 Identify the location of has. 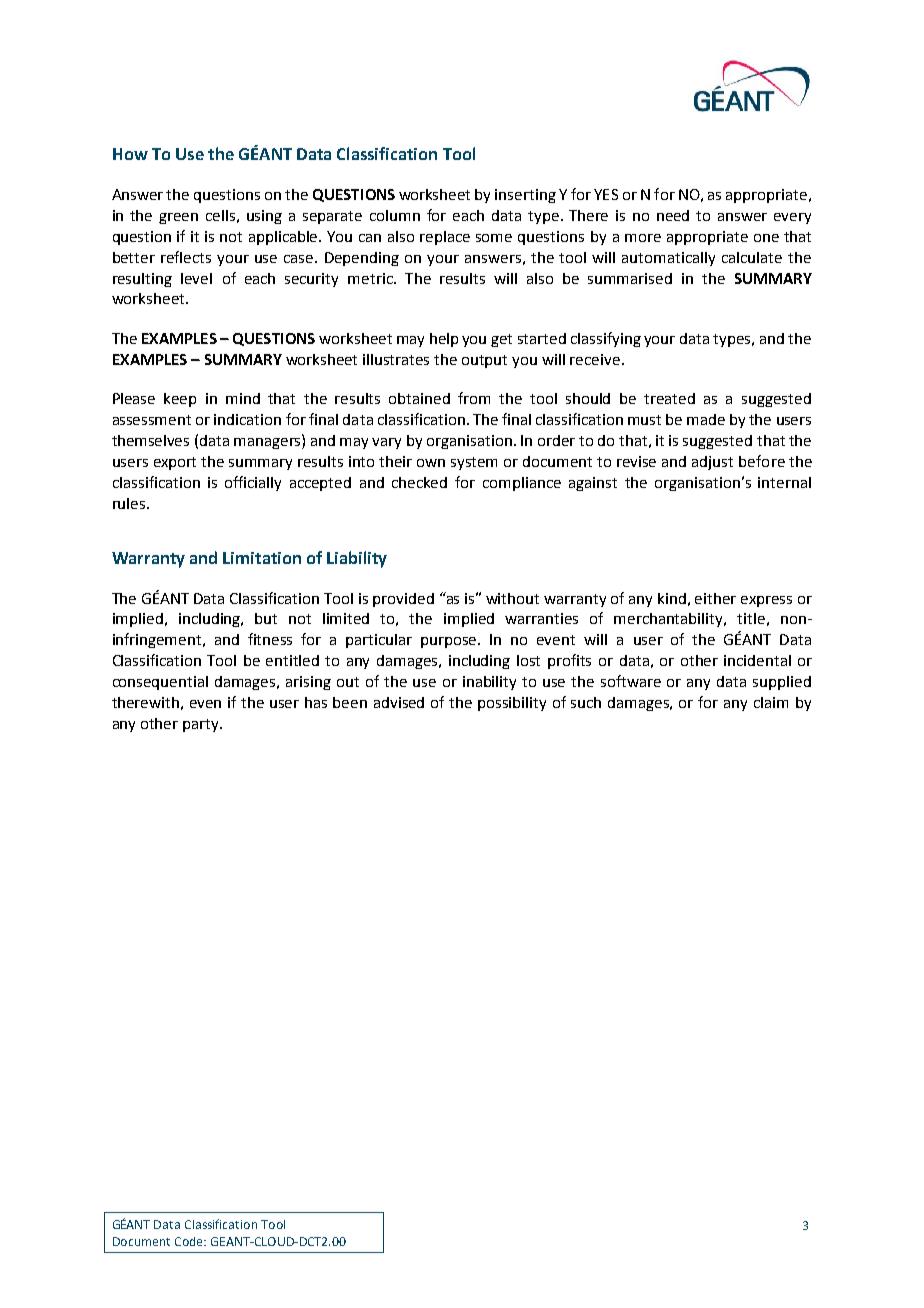
(316, 702).
